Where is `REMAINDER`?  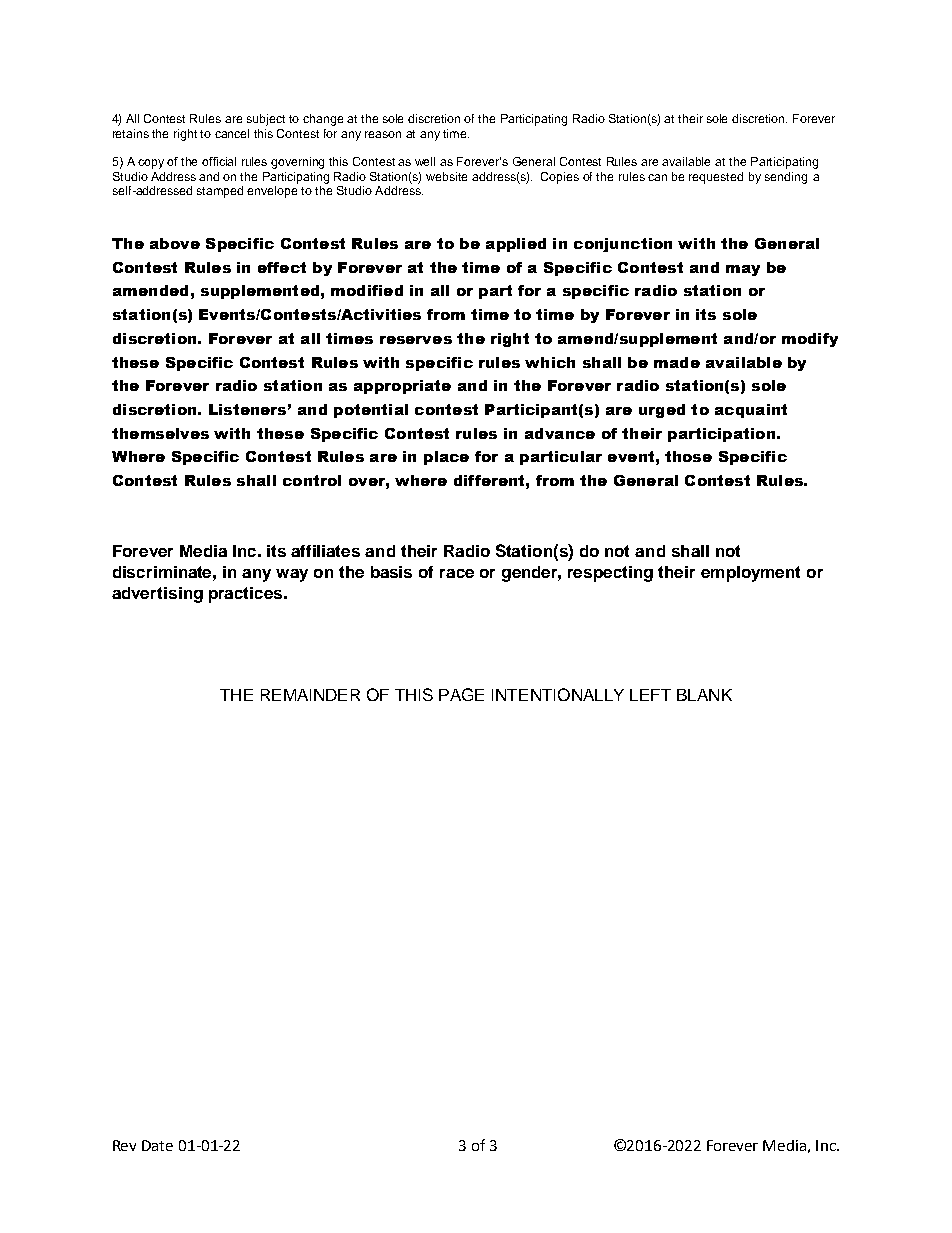
REMAINDER is located at coordinates (310, 695).
